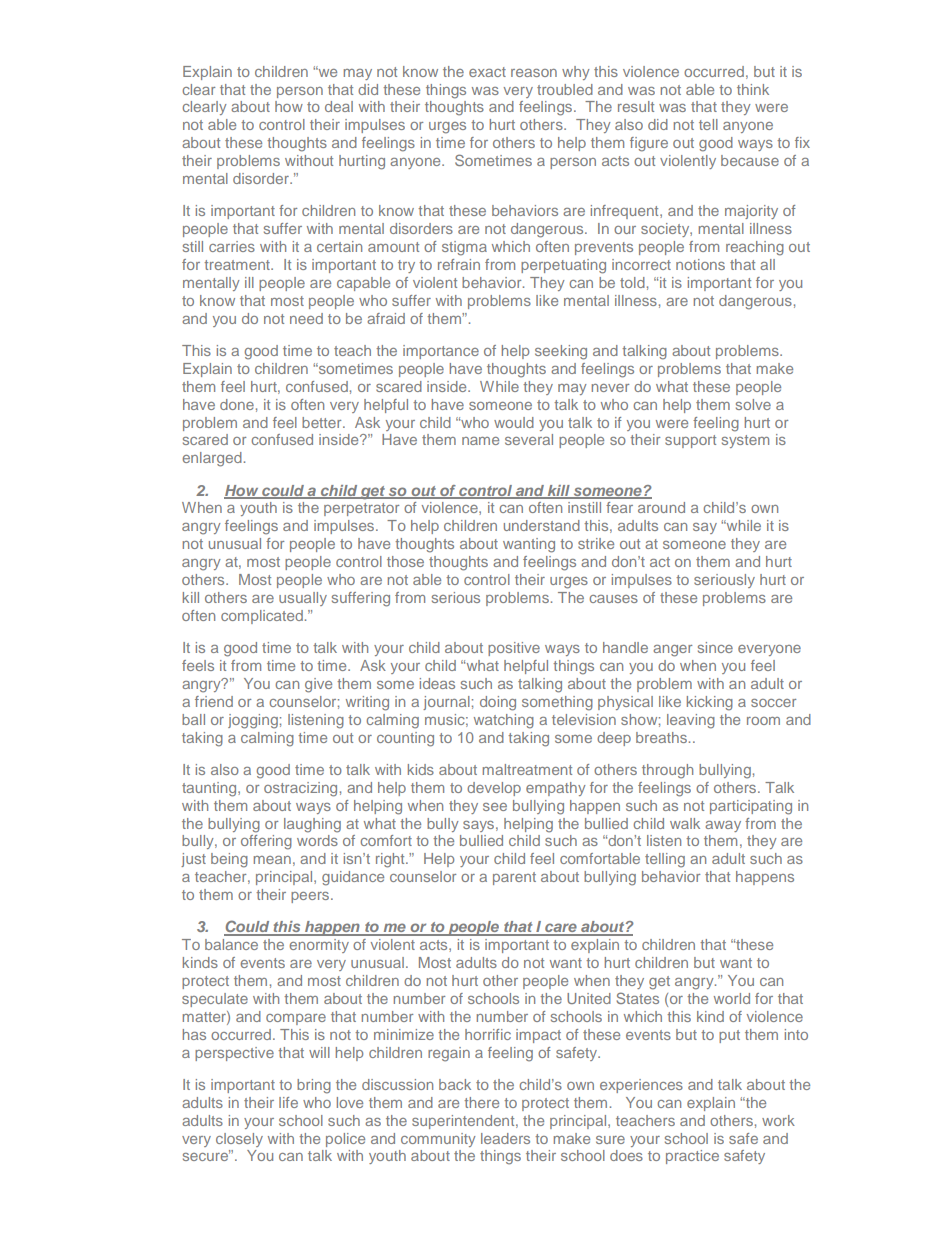 This screenshot has height=1233, width=952. I want to click on since, so click(715, 647).
